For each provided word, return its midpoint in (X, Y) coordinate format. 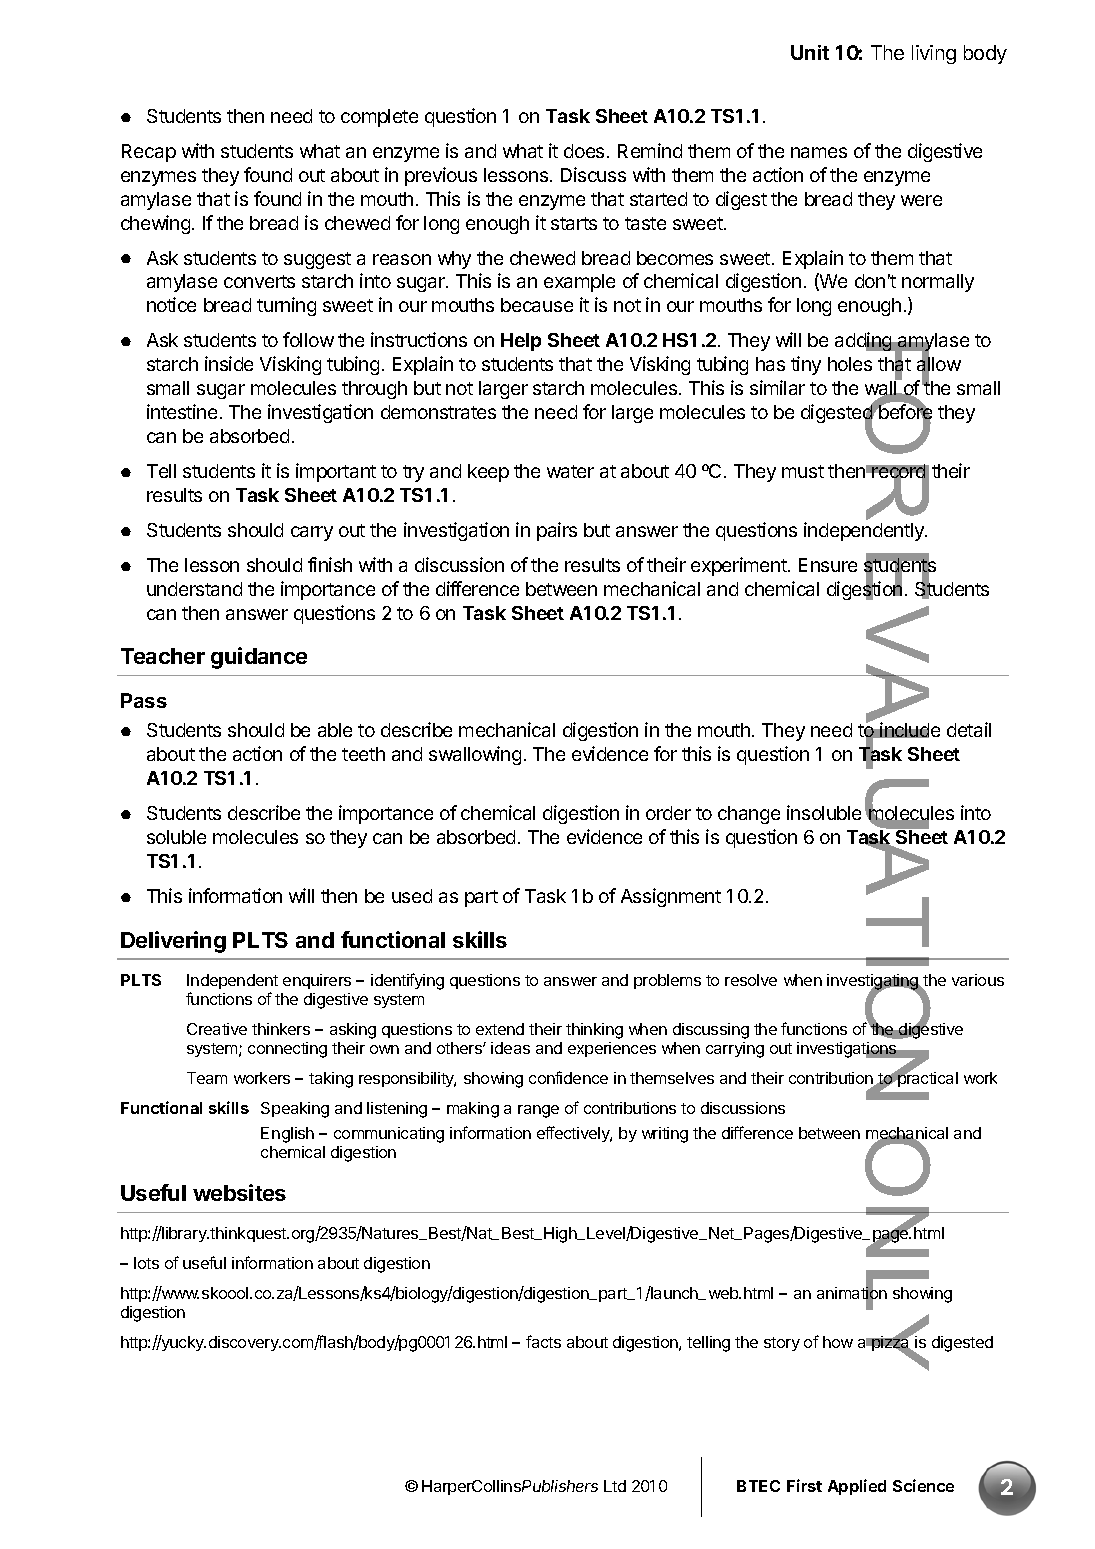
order (668, 813)
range (538, 1111)
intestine (182, 411)
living (934, 54)
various (978, 980)
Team (207, 1078)
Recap (149, 153)
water (570, 471)
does (584, 151)
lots (146, 1263)
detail (969, 729)
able (335, 730)
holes (850, 364)
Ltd (615, 1486)
